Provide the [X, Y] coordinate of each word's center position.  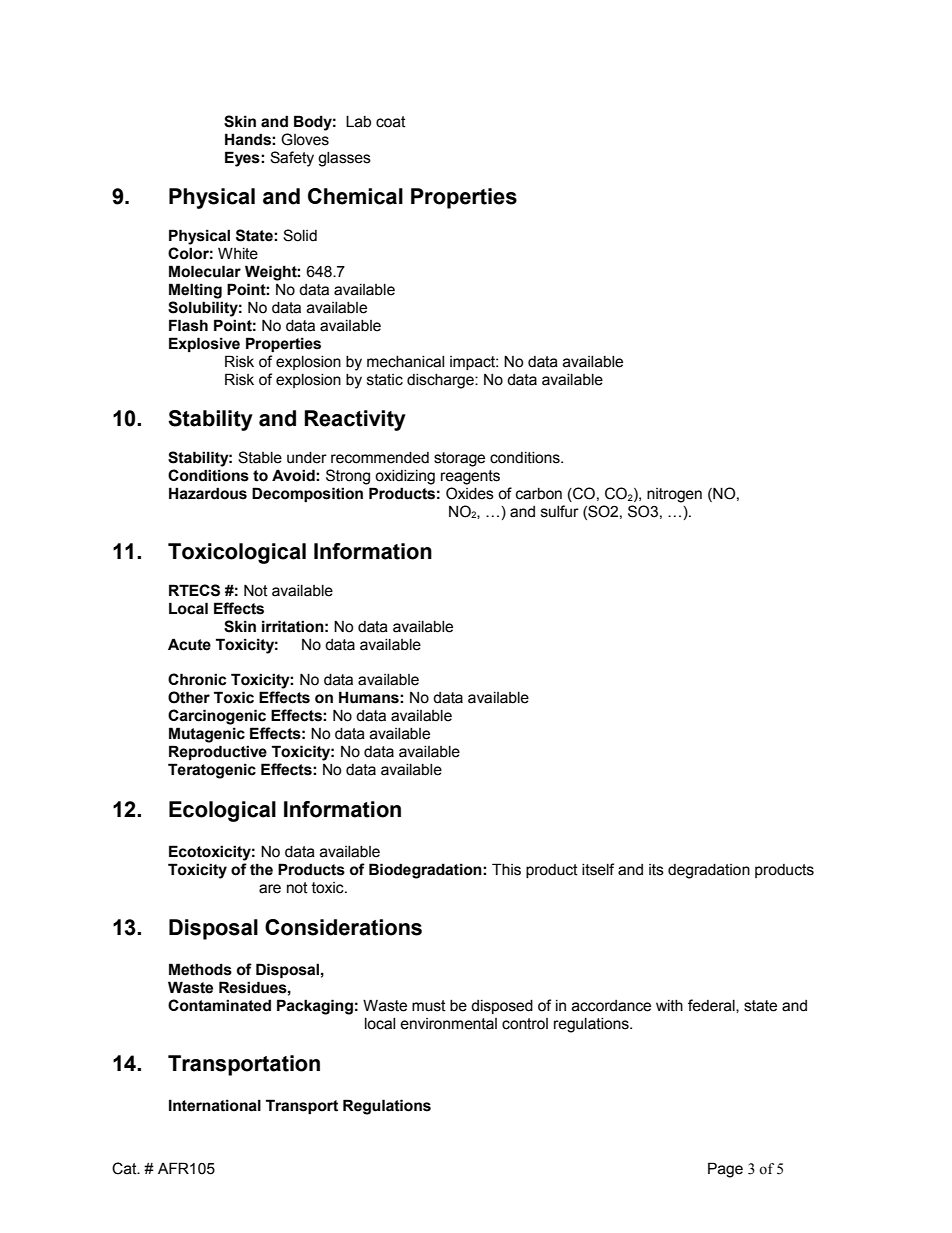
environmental [448, 1024]
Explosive [204, 344]
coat [391, 122]
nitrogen [674, 495]
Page [725, 1170]
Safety [292, 159]
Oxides [470, 493]
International [215, 1105]
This [506, 869]
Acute [189, 644]
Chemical [355, 196]
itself [598, 869]
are [270, 889]
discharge [441, 381]
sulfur [560, 511]
